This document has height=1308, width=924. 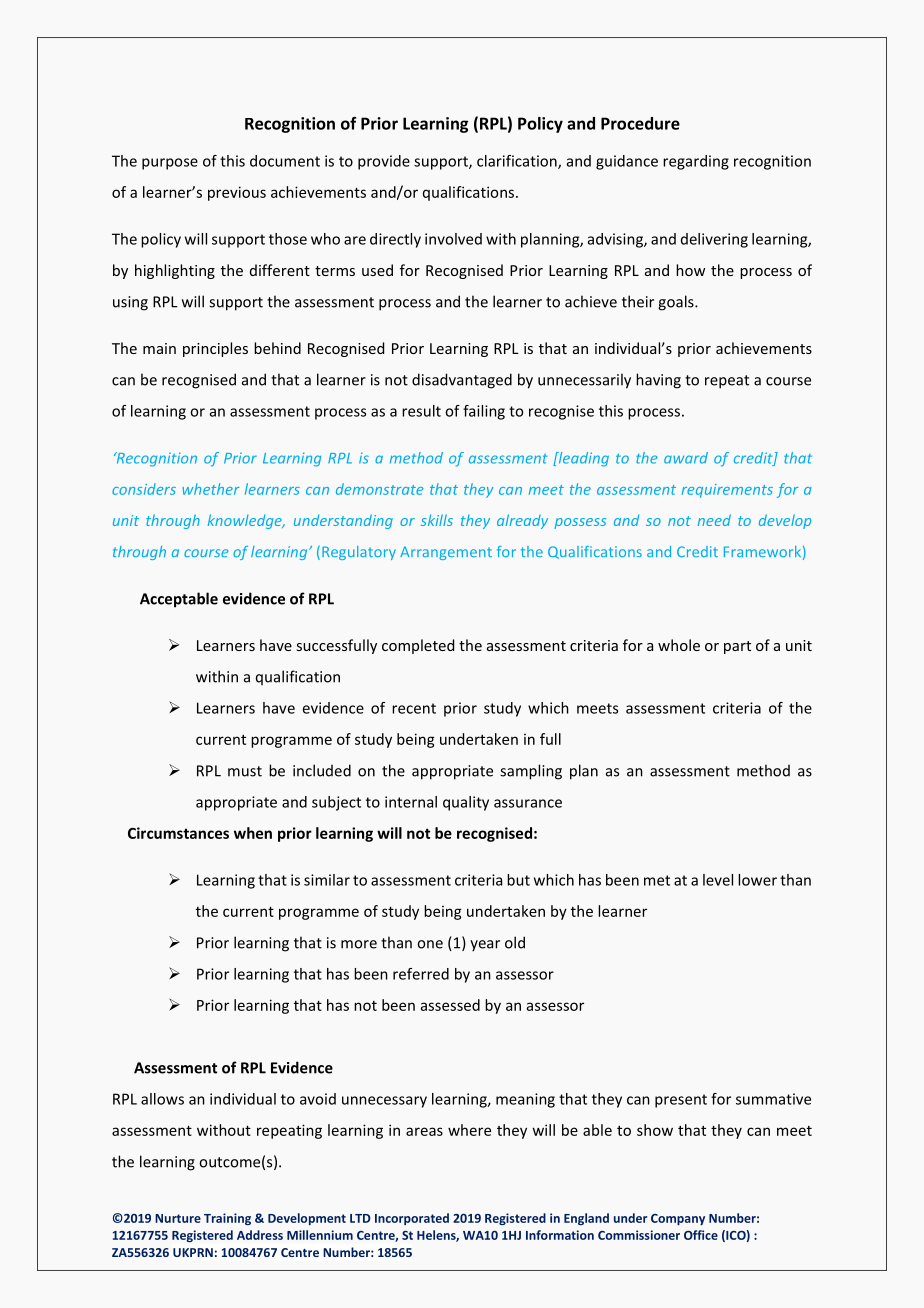 I want to click on recent, so click(x=414, y=708).
